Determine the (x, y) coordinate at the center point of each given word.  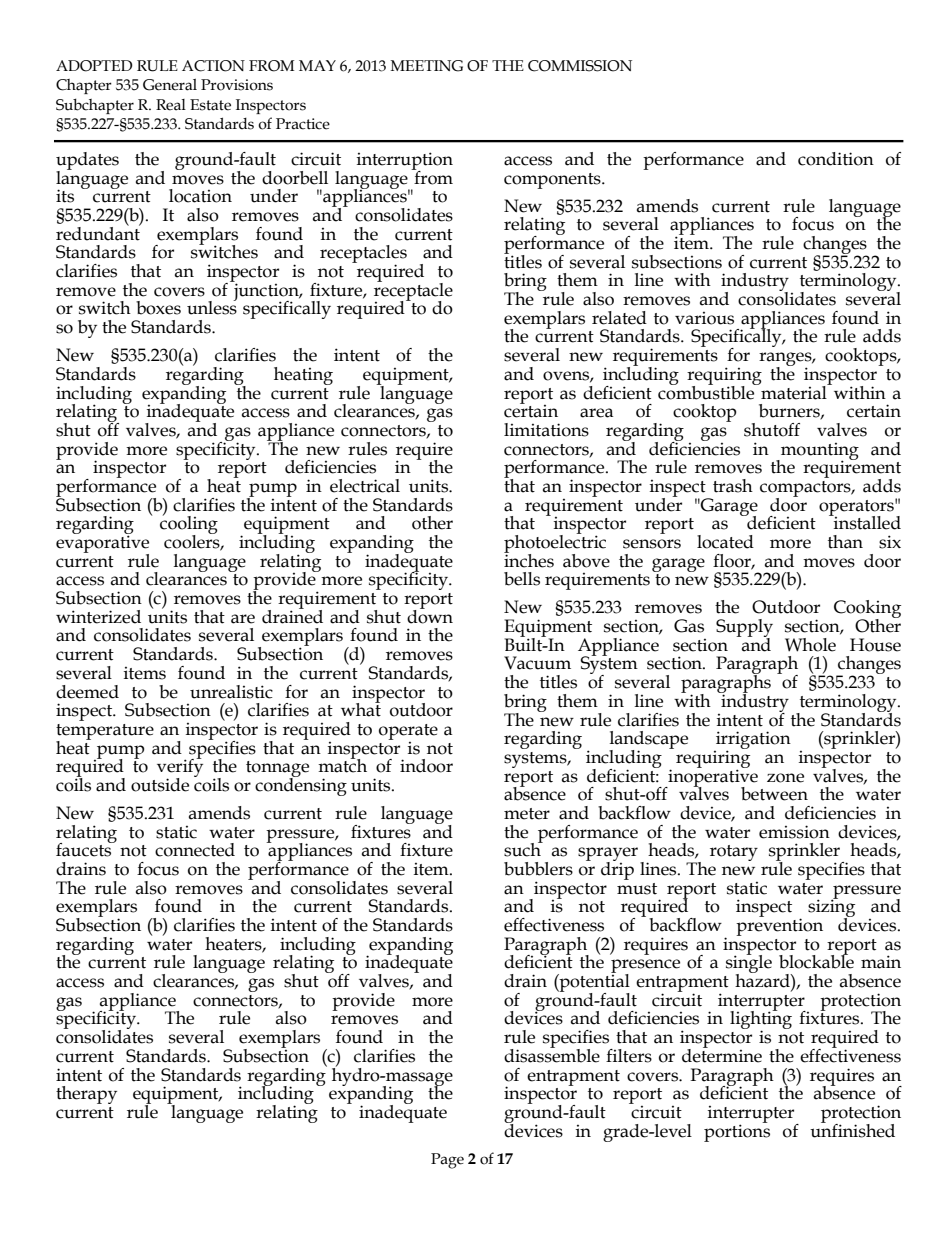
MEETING (427, 66)
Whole (810, 645)
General (170, 85)
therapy (86, 1095)
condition (836, 159)
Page (447, 1161)
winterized (98, 617)
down (430, 615)
